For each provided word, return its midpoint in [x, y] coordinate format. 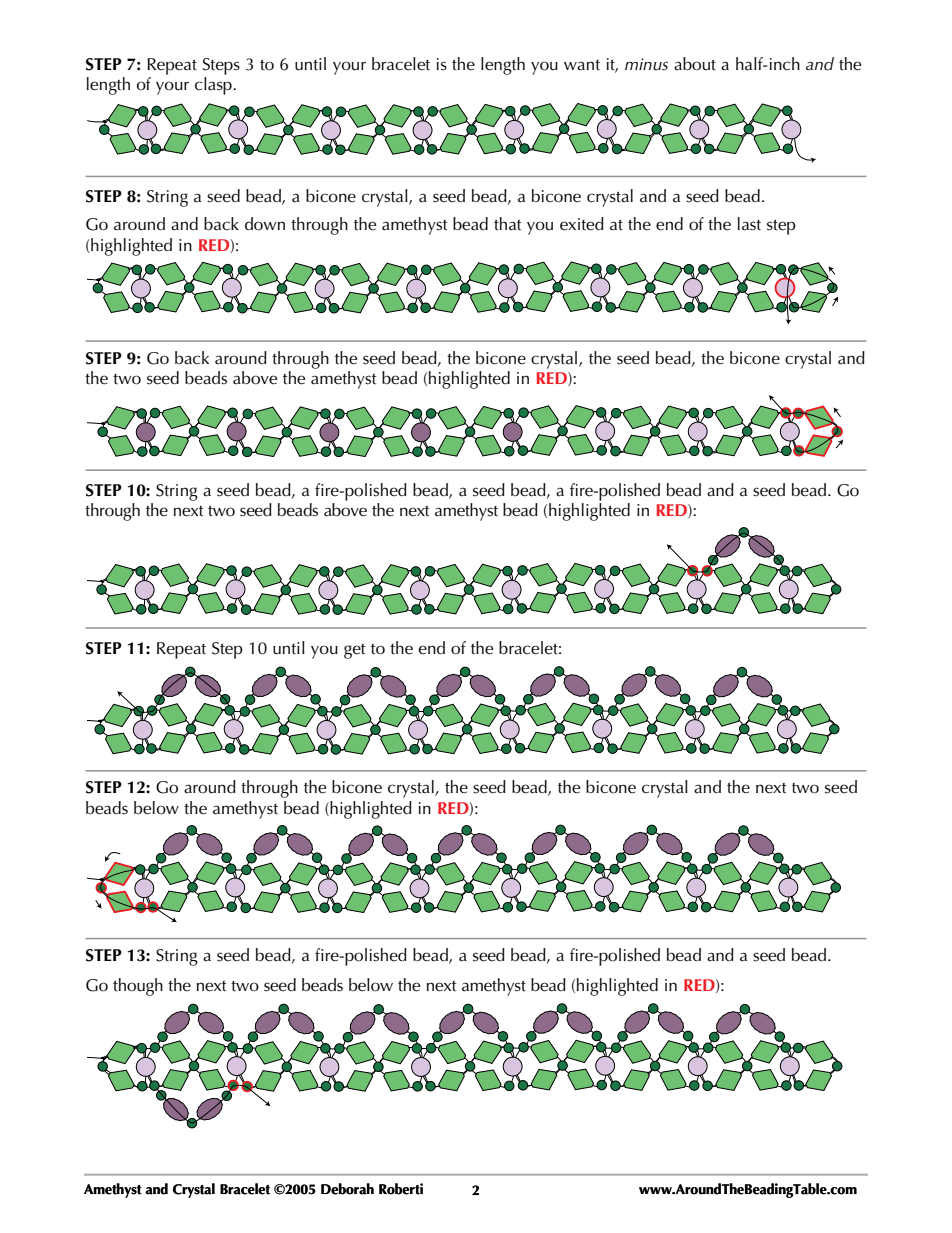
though [138, 987]
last [749, 224]
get [355, 651]
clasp [214, 86]
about [695, 64]
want [582, 65]
